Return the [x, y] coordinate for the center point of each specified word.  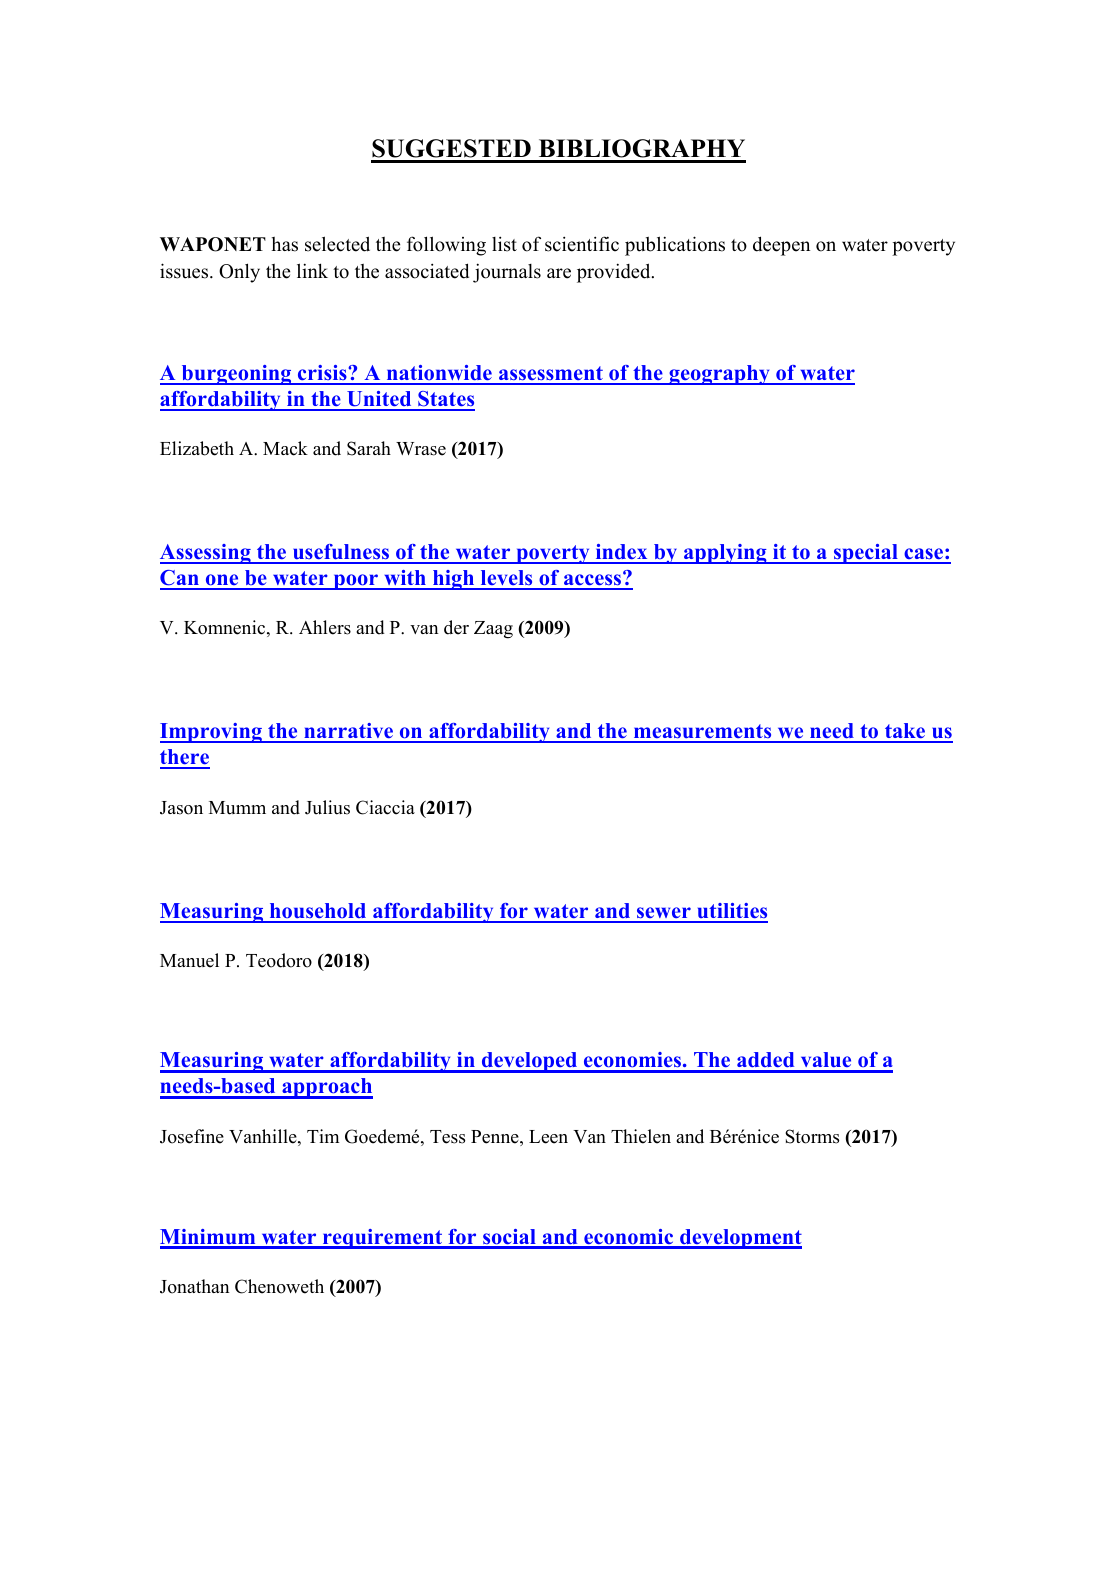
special [866, 554]
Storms [812, 1136]
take [905, 732]
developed [530, 1062]
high [454, 580]
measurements [703, 733]
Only [239, 273]
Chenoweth [279, 1286]
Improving [212, 733]
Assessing [206, 554]
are [559, 273]
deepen [781, 246]
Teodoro [279, 960]
